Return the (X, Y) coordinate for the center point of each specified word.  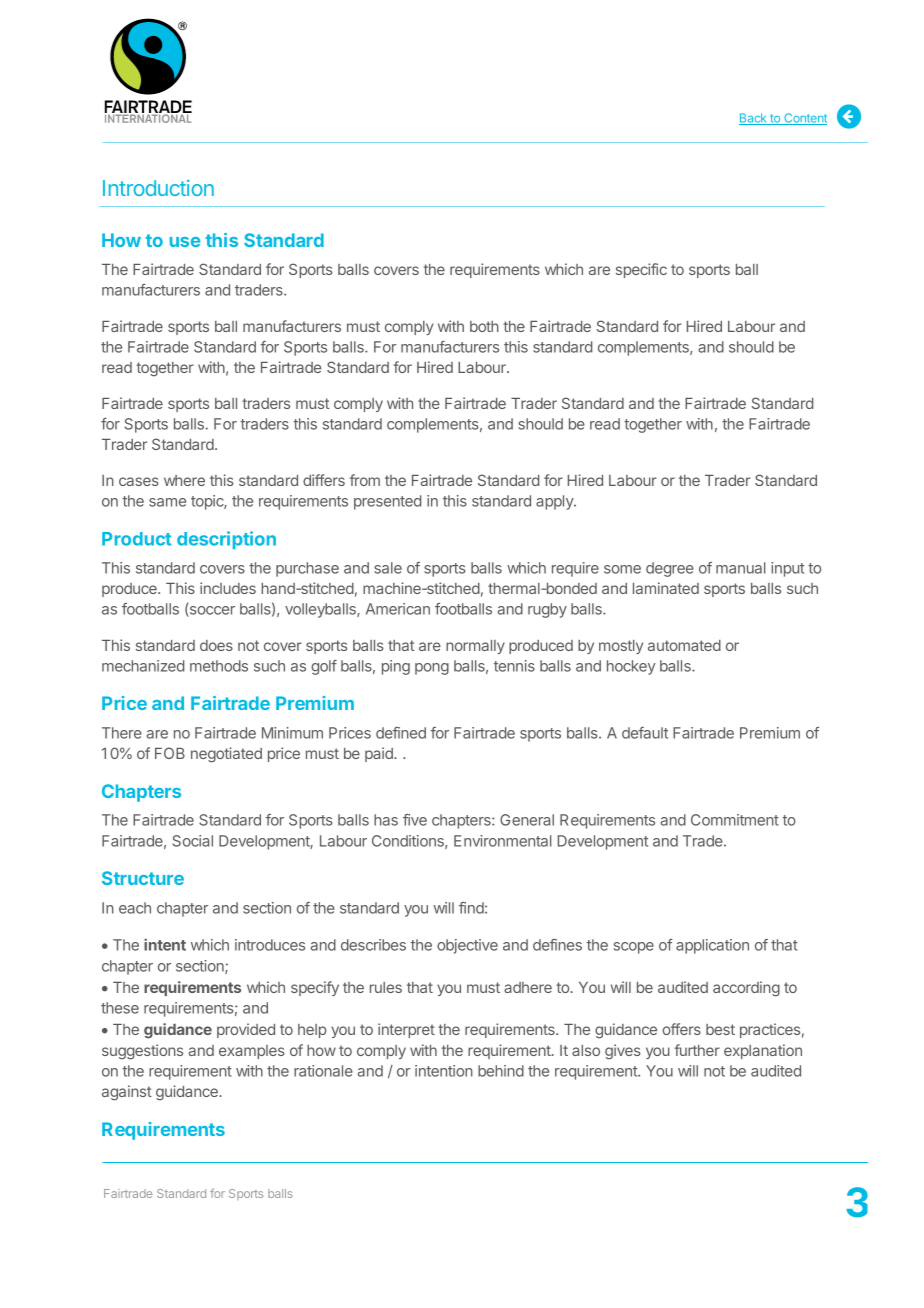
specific (641, 270)
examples (252, 1052)
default (645, 733)
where (184, 480)
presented (387, 502)
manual (741, 568)
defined (401, 733)
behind (501, 1071)
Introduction (158, 188)
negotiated (226, 755)
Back (754, 119)
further (697, 1050)
